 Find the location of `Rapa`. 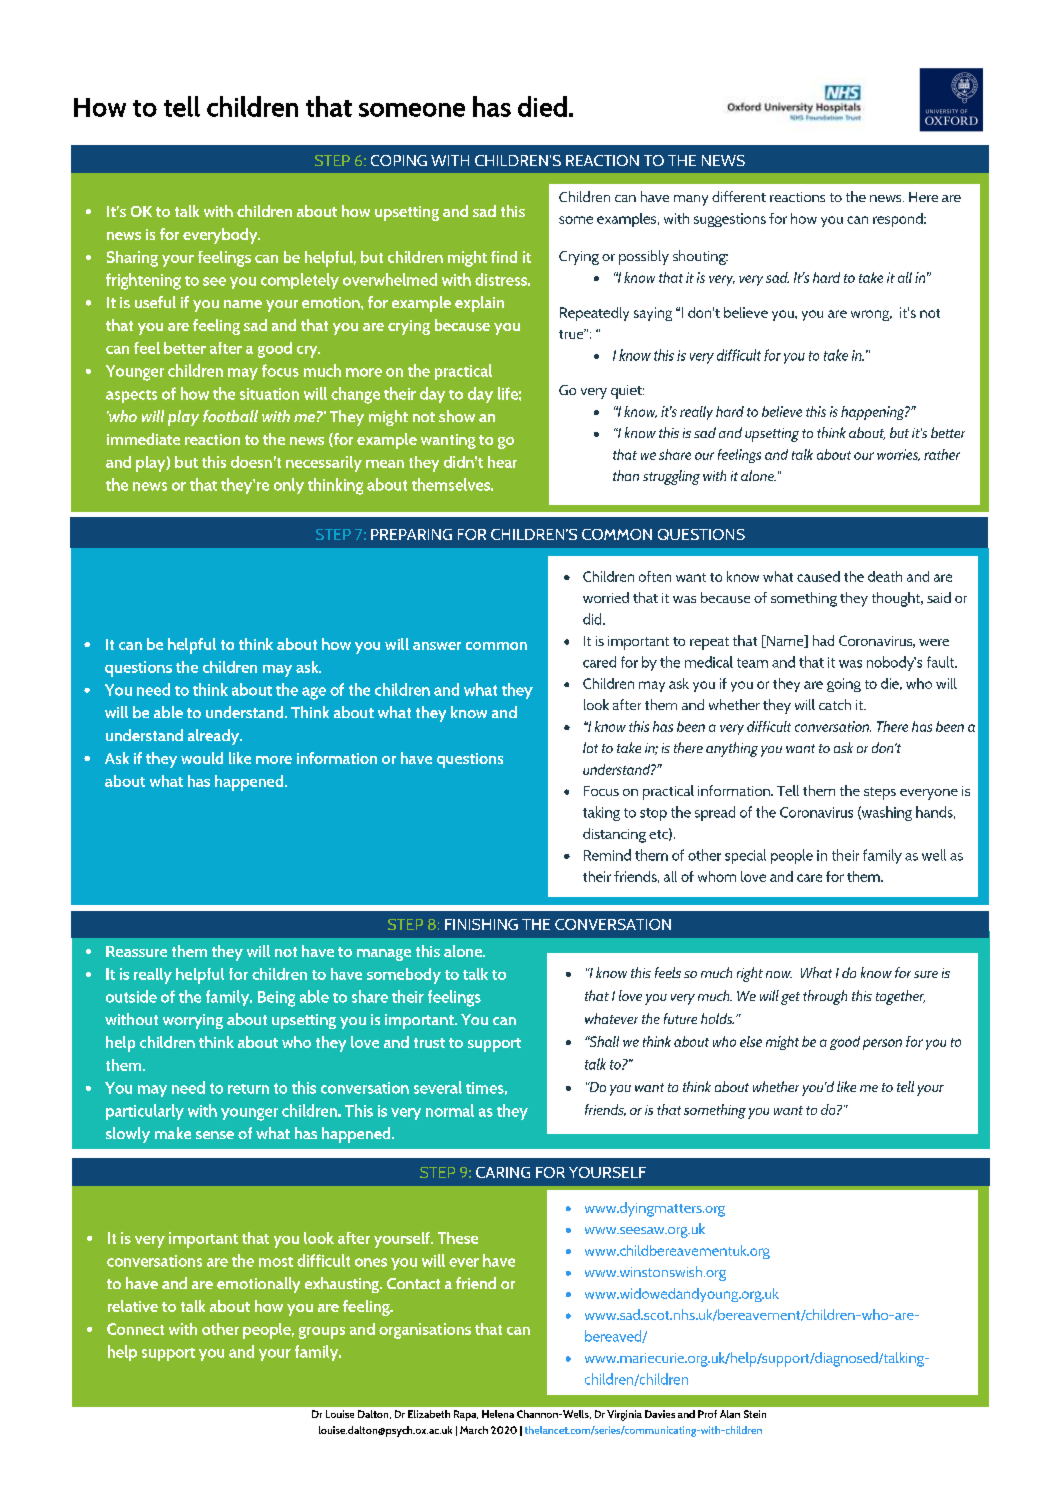

Rapa is located at coordinates (466, 1415).
